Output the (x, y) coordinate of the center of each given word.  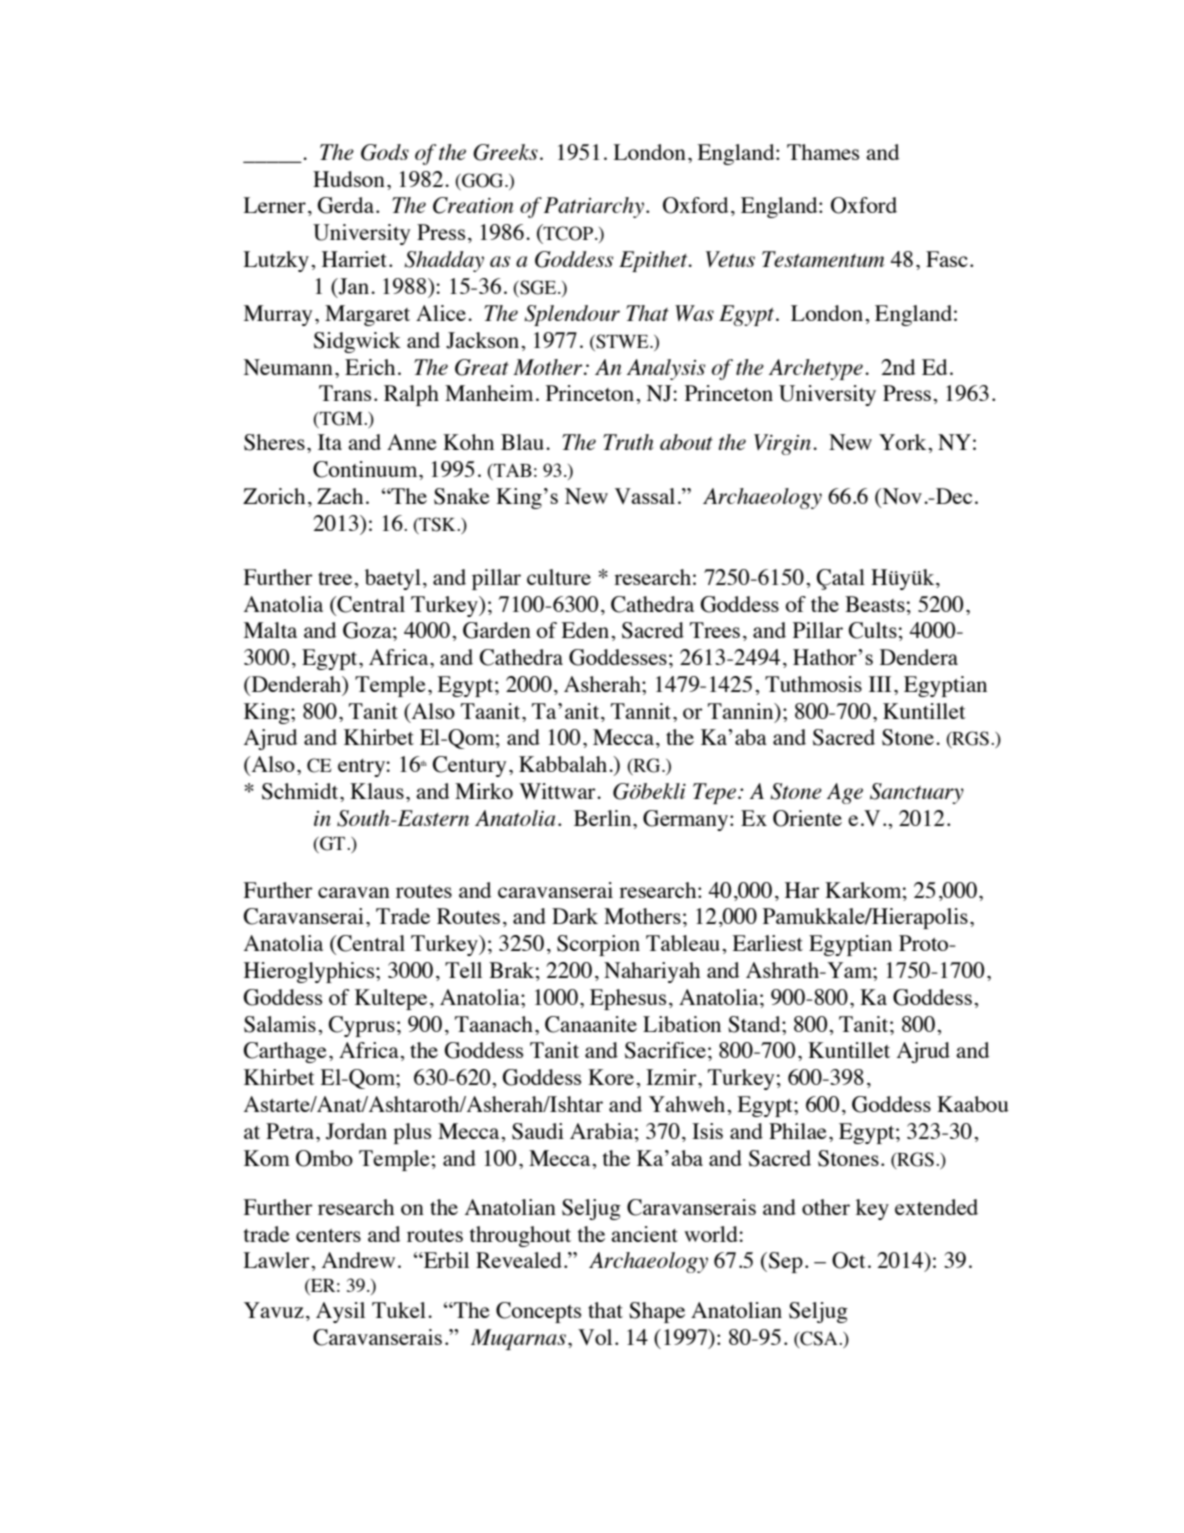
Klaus (377, 791)
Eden (586, 630)
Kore (612, 1077)
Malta (270, 630)
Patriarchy (594, 207)
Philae (798, 1131)
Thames (823, 152)
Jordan (356, 1131)
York (904, 442)
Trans (345, 393)
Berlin (604, 818)
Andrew (358, 1260)
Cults (872, 630)
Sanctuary (917, 793)
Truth (628, 442)
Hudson (349, 179)
